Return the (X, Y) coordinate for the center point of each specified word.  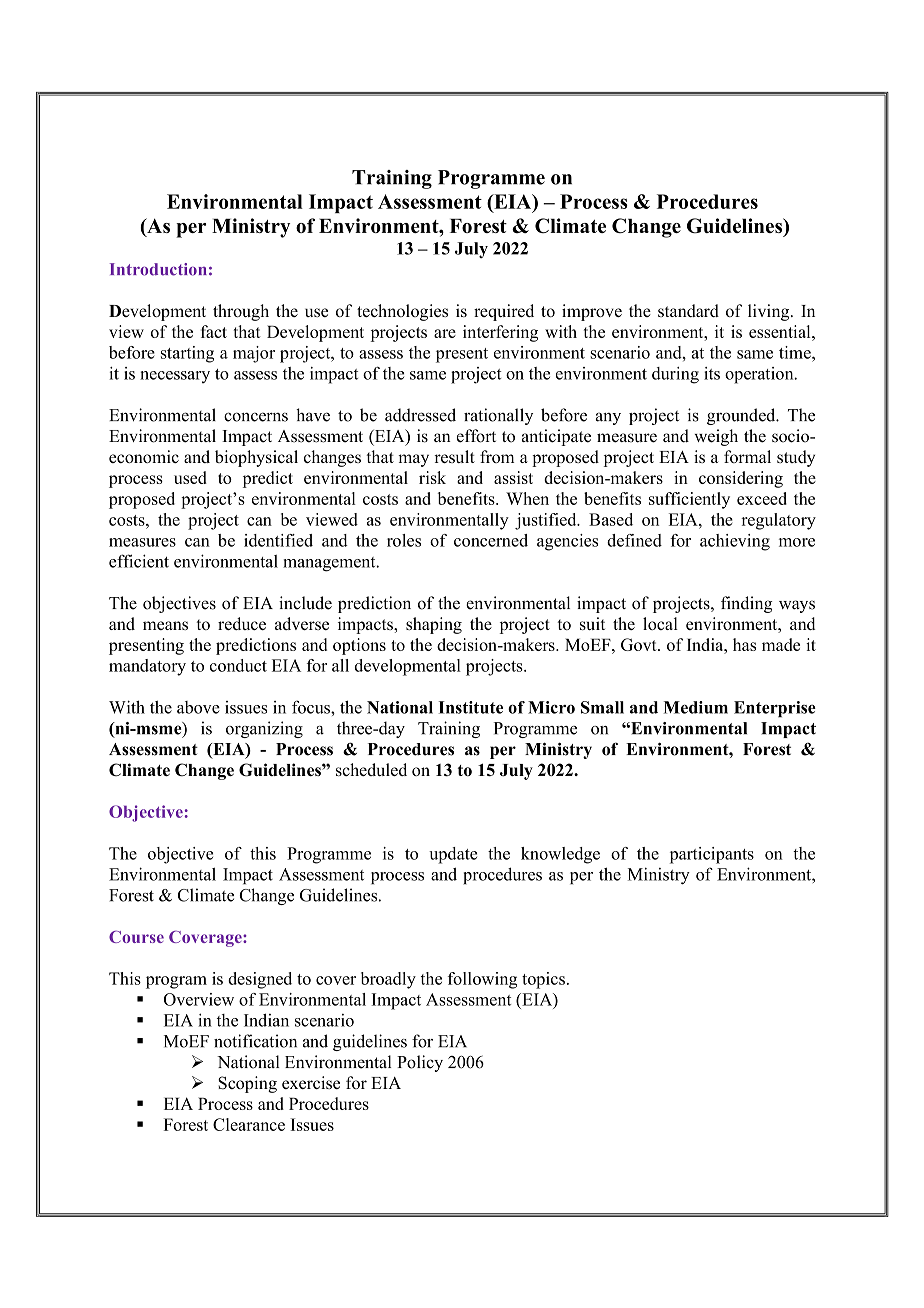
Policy (420, 1063)
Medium (695, 707)
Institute (470, 707)
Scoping (247, 1084)
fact (214, 331)
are (445, 333)
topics (543, 980)
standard (688, 310)
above (198, 707)
